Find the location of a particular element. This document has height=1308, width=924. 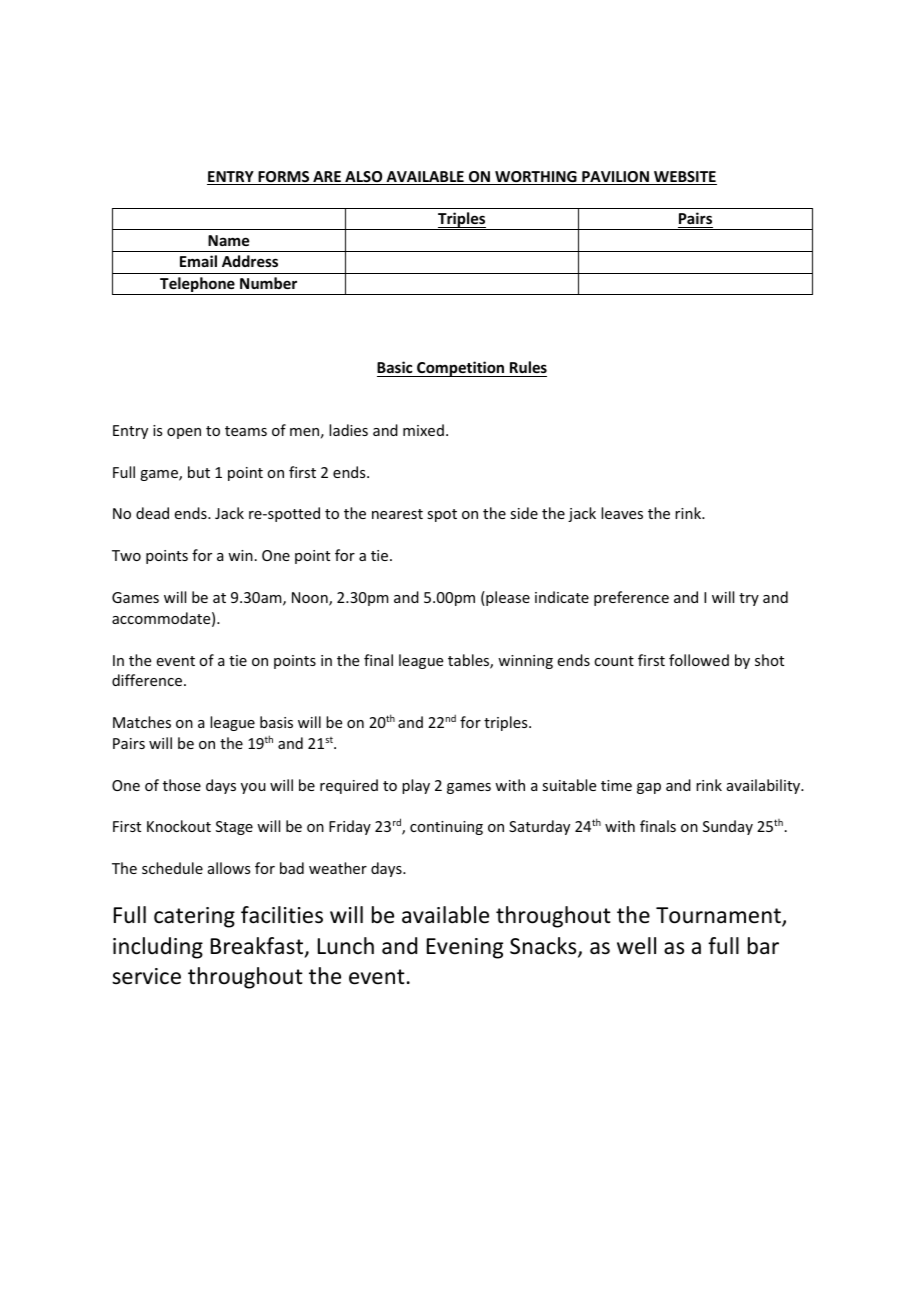

preference is located at coordinates (631, 598).
